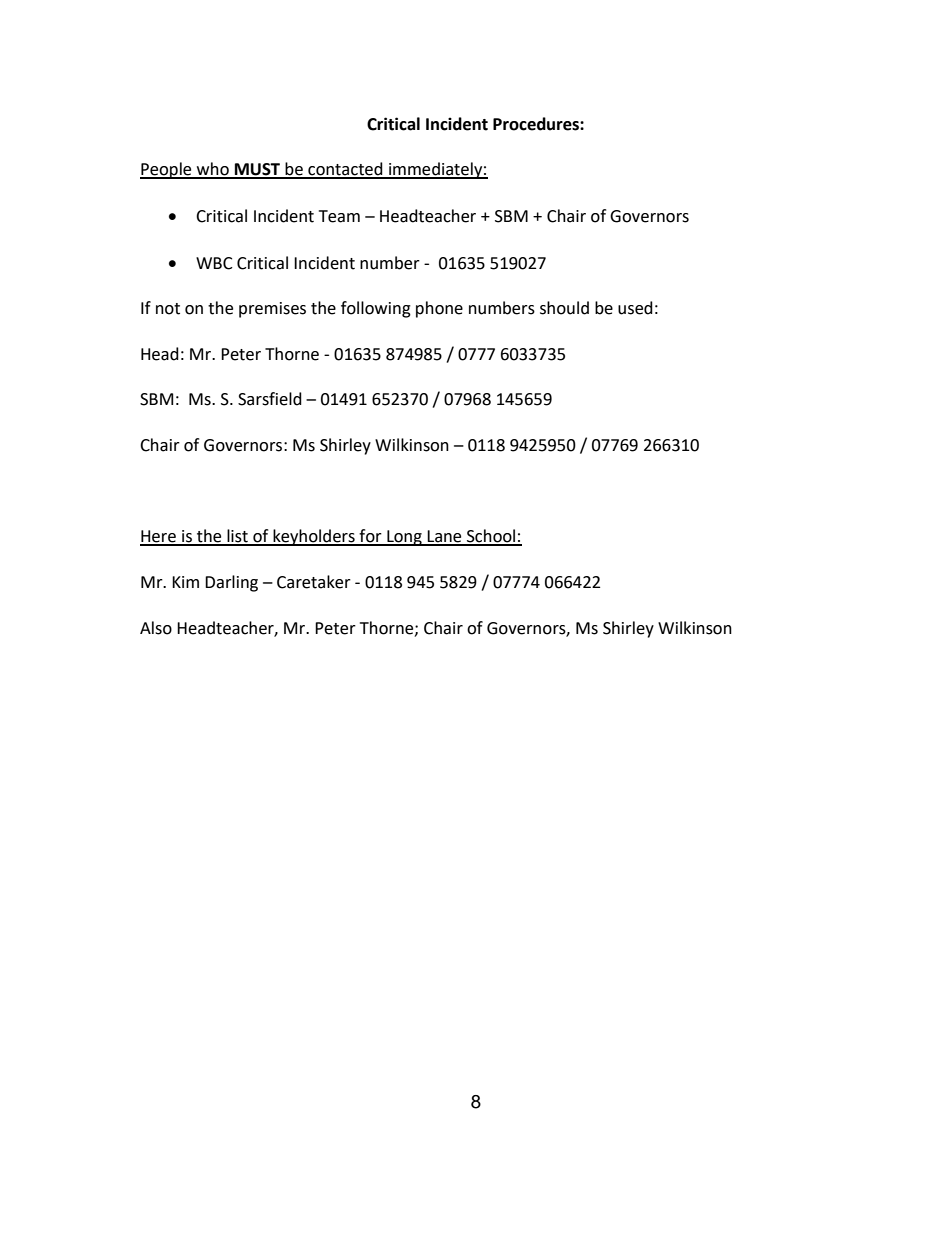 Image resolution: width=952 pixels, height=1233 pixels. I want to click on should, so click(564, 308).
